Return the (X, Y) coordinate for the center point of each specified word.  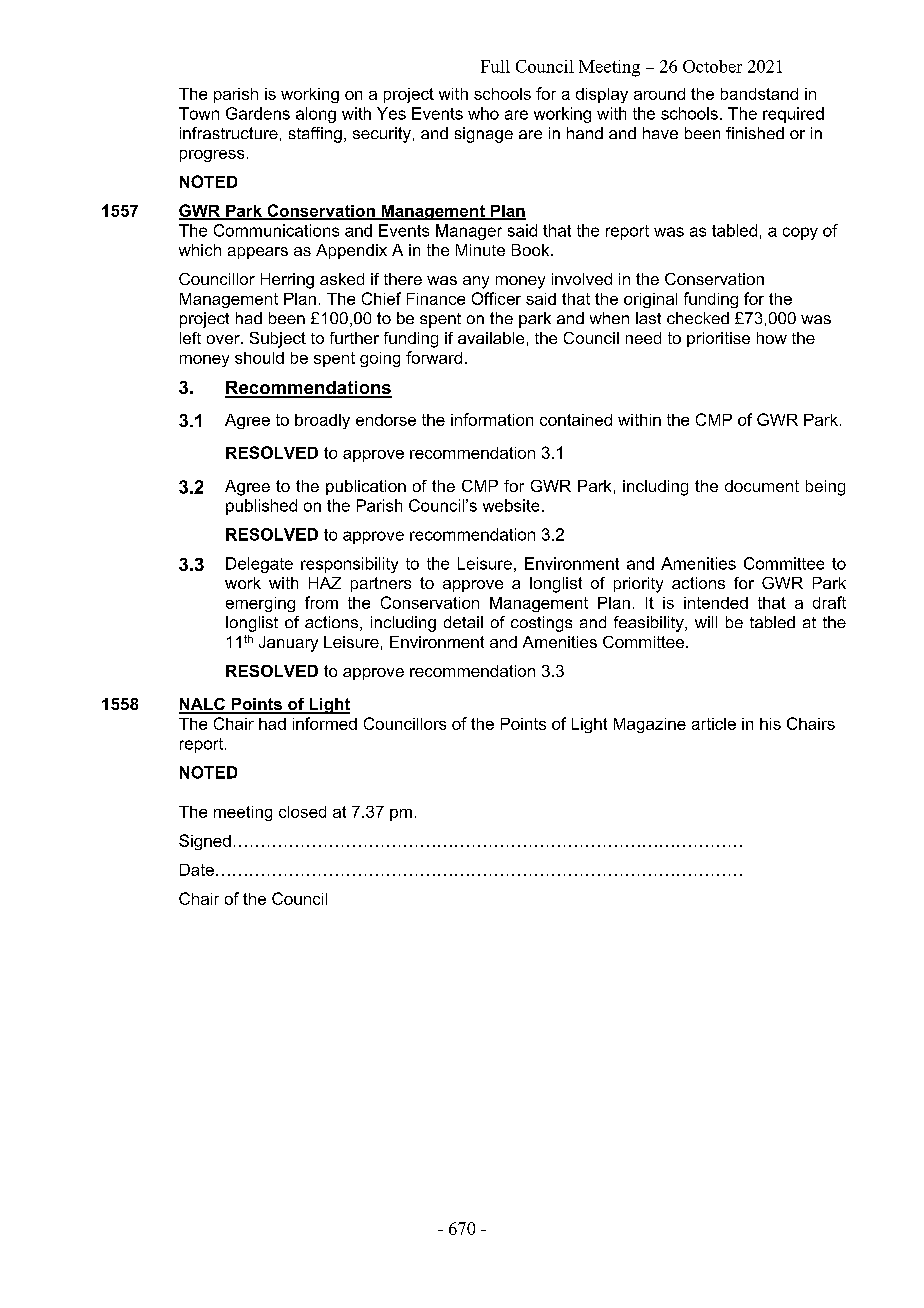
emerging (260, 604)
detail (463, 622)
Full (495, 66)
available (491, 338)
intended (716, 603)
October (712, 66)
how (772, 338)
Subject (278, 340)
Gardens (258, 113)
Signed (205, 842)
